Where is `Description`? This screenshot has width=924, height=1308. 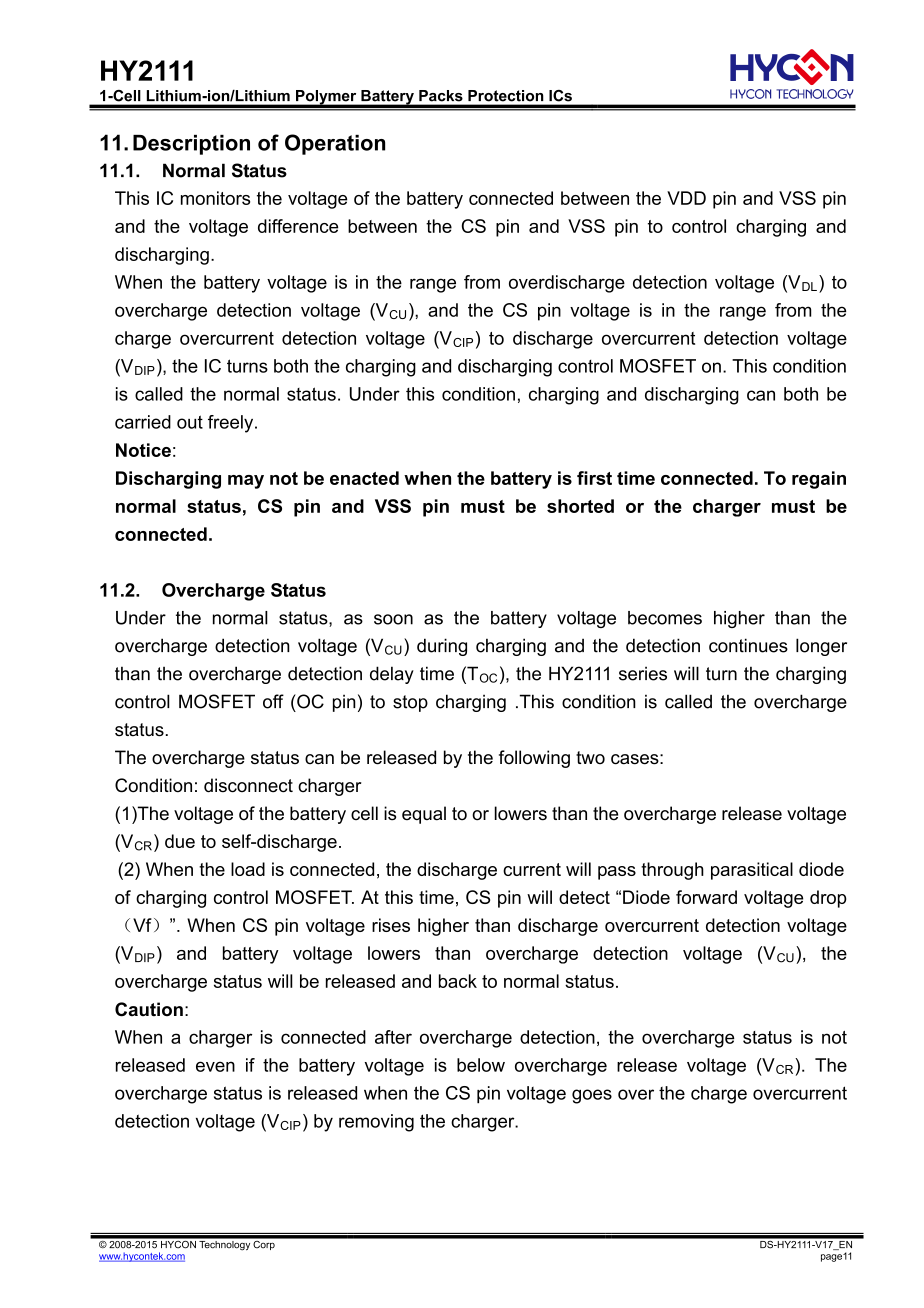
Description is located at coordinates (191, 145).
